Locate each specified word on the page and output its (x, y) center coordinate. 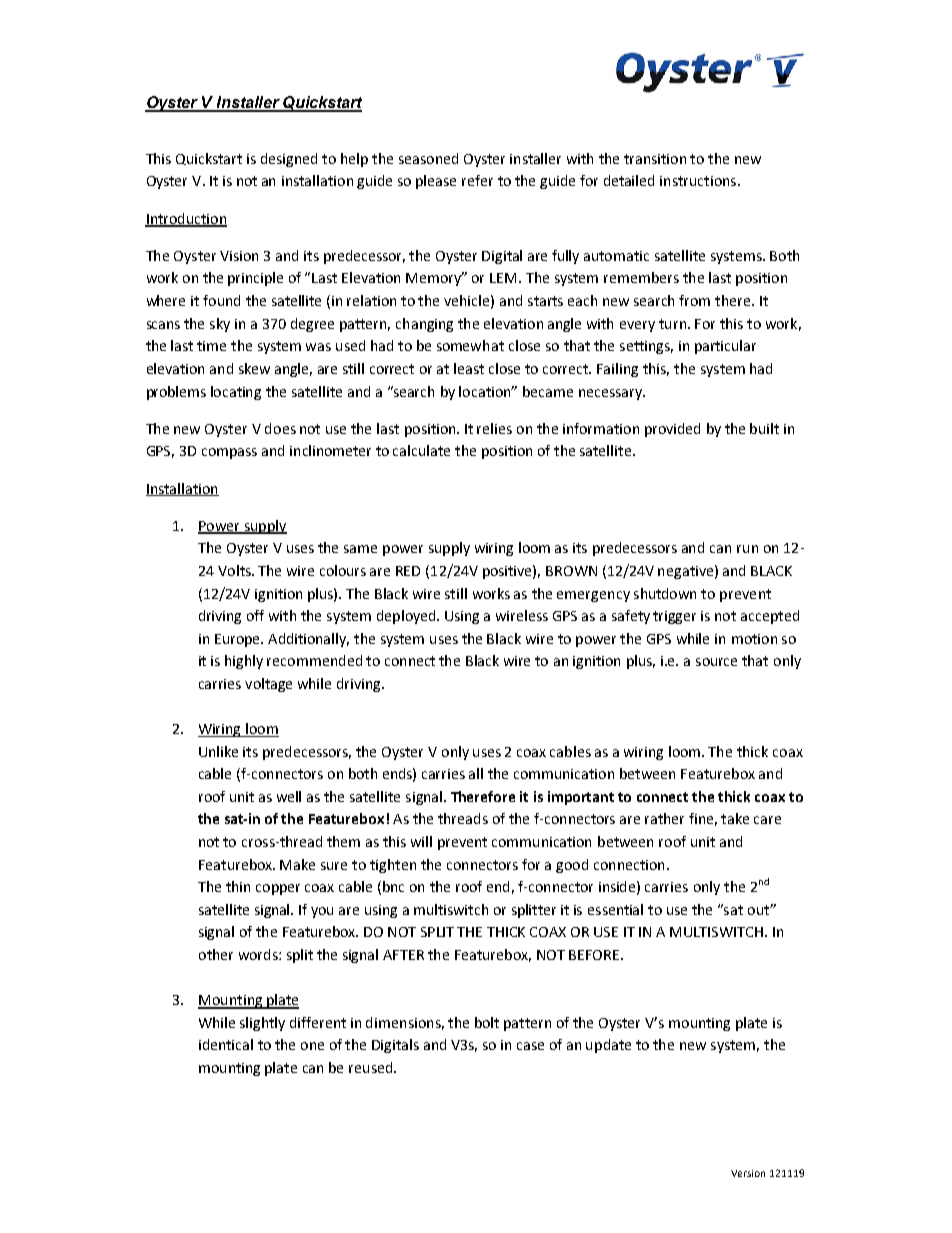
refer (477, 180)
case (530, 1046)
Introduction (186, 219)
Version (748, 1173)
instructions (698, 181)
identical (226, 1044)
